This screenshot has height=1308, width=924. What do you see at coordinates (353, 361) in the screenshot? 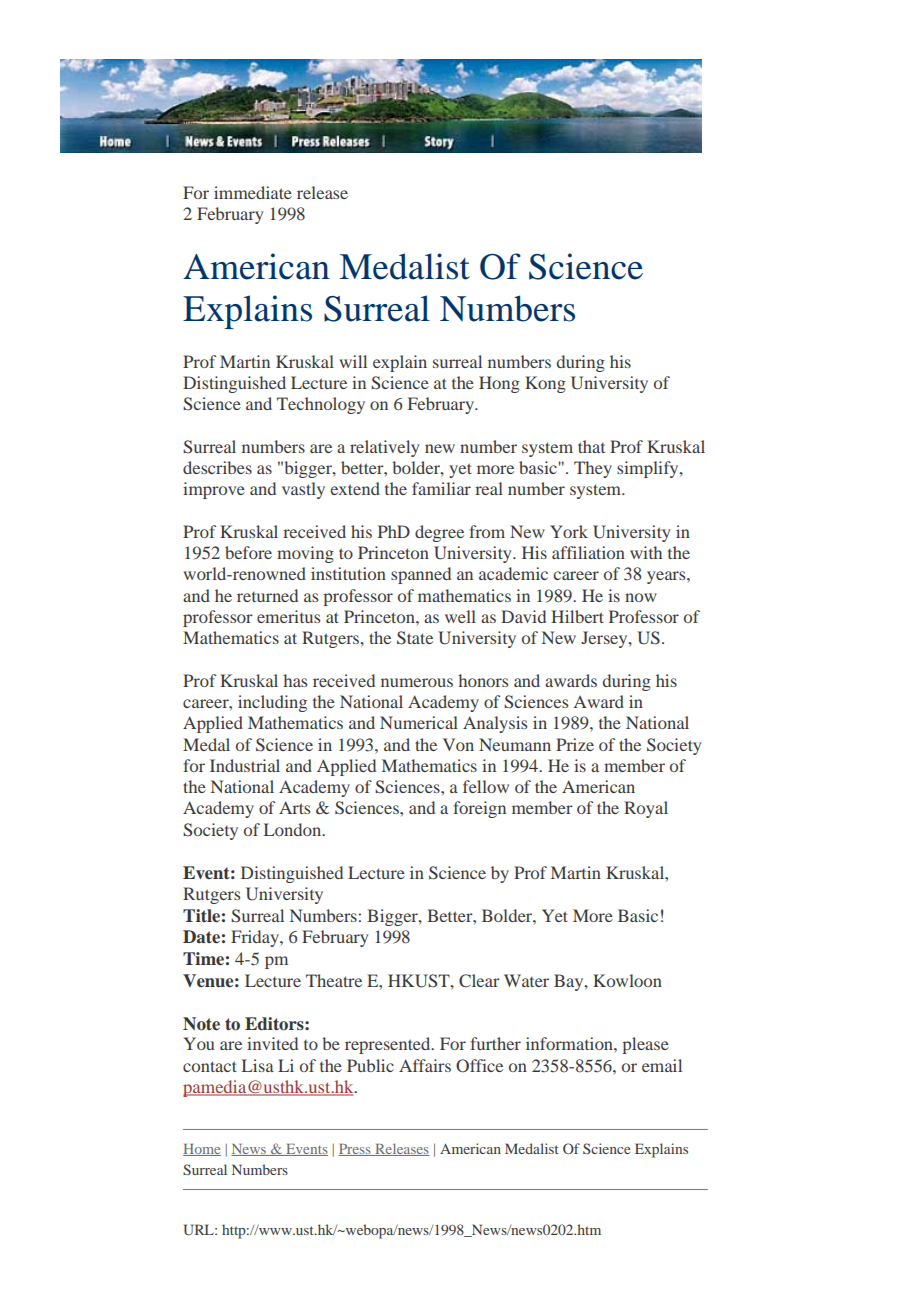
I see `will` at bounding box center [353, 361].
